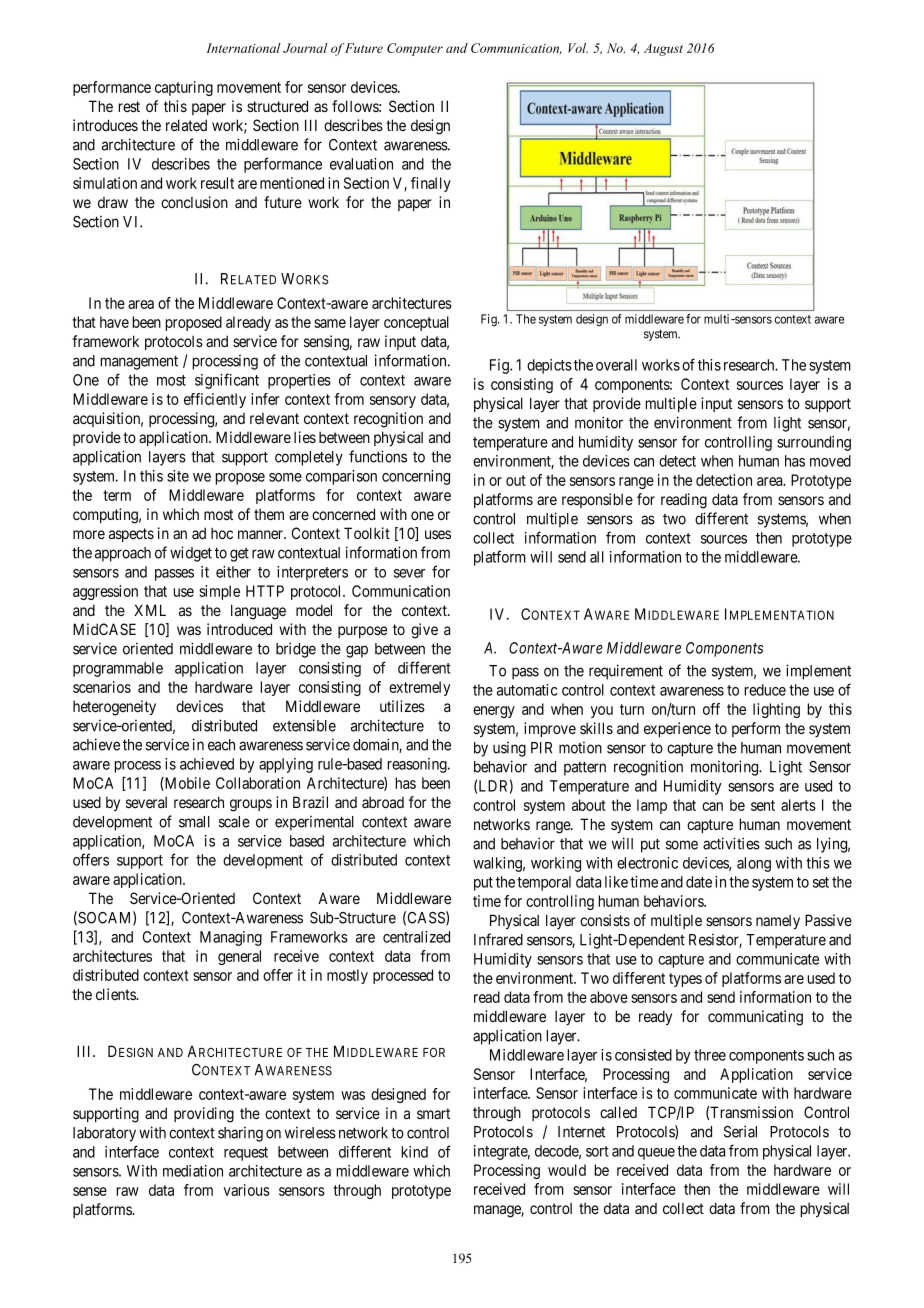  Describe the element at coordinates (415, 49) in the screenshot. I see `Computer` at that location.
